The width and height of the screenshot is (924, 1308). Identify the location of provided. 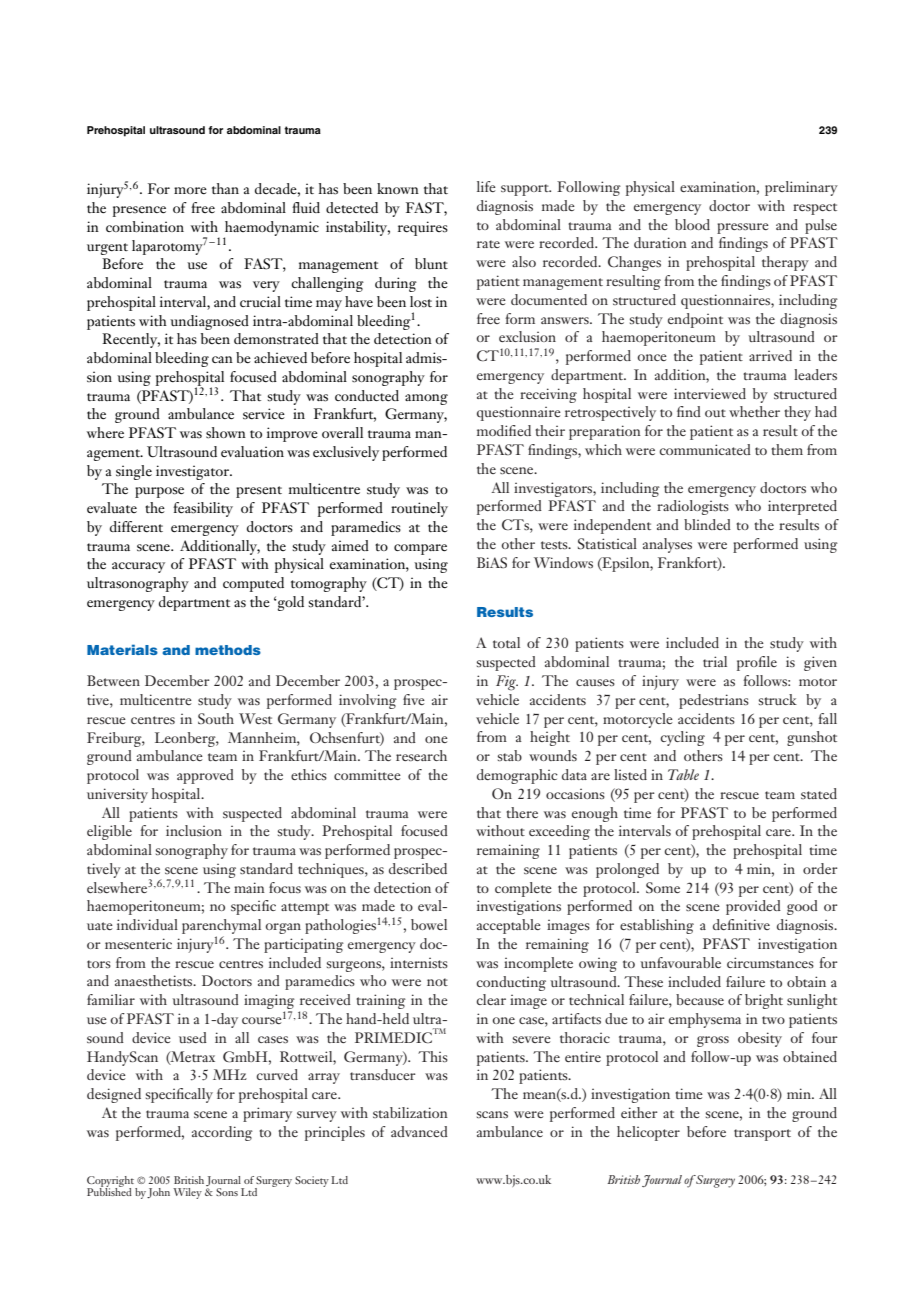
(753, 907).
